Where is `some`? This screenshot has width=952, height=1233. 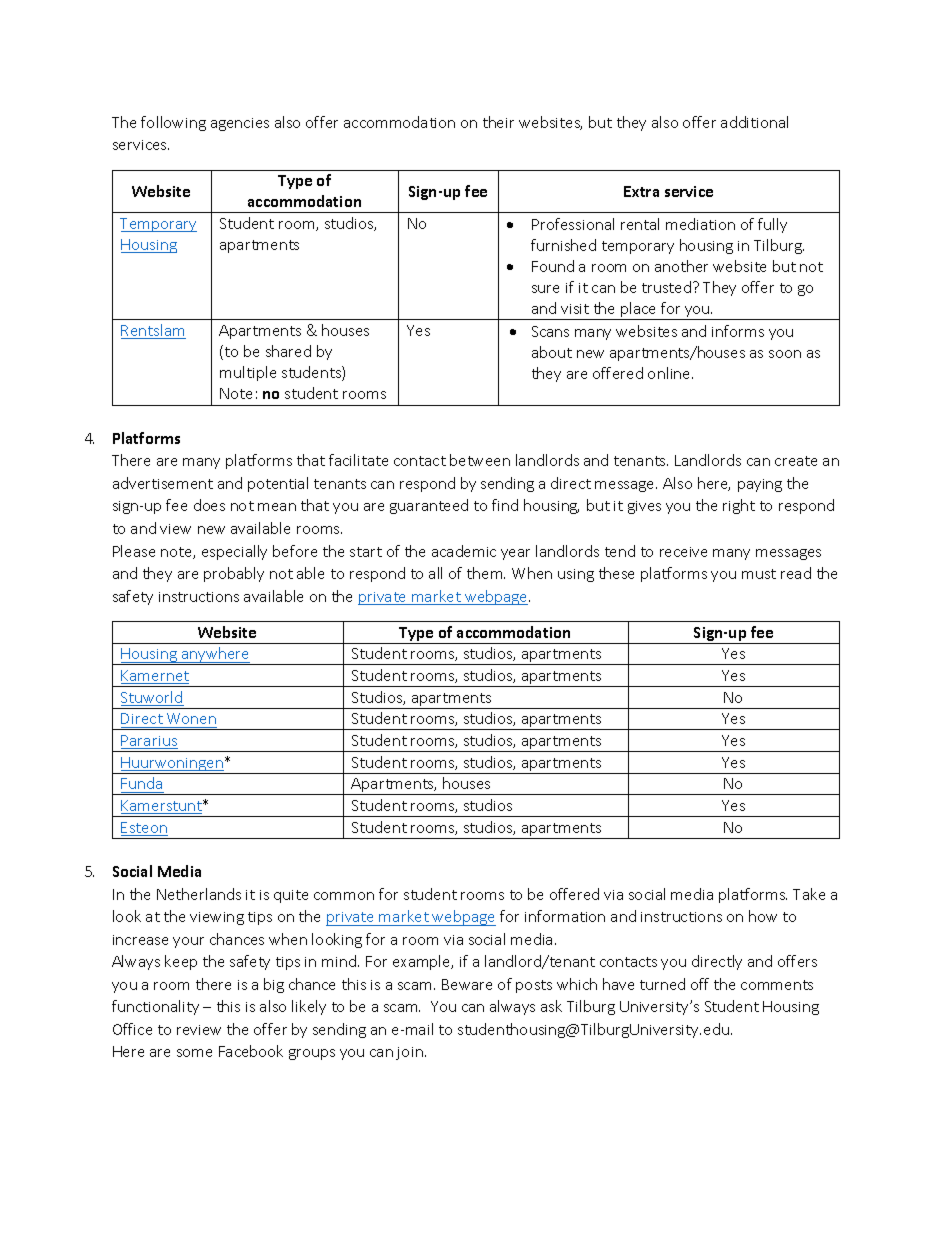
some is located at coordinates (194, 1053).
